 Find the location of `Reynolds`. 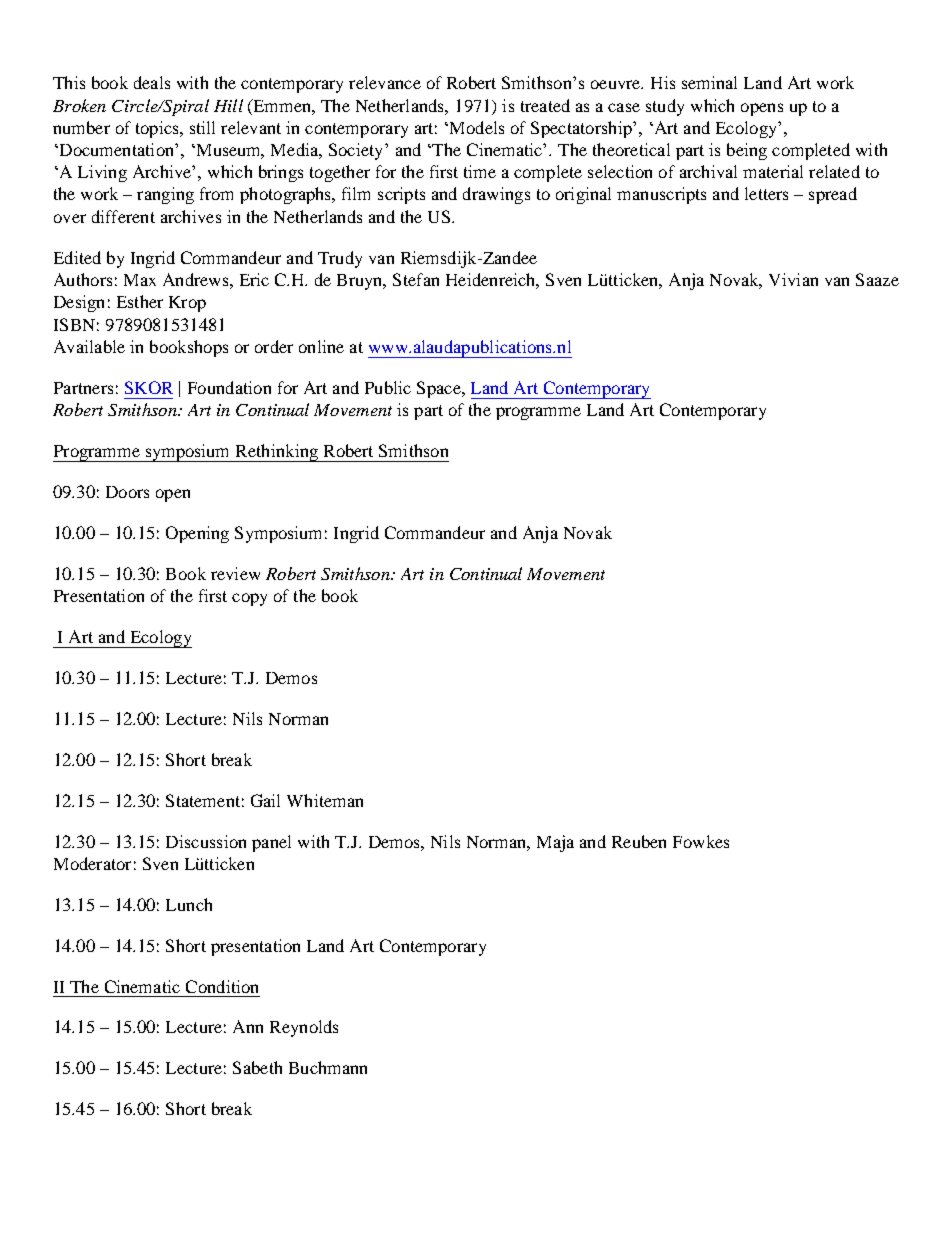

Reynolds is located at coordinates (304, 1028).
